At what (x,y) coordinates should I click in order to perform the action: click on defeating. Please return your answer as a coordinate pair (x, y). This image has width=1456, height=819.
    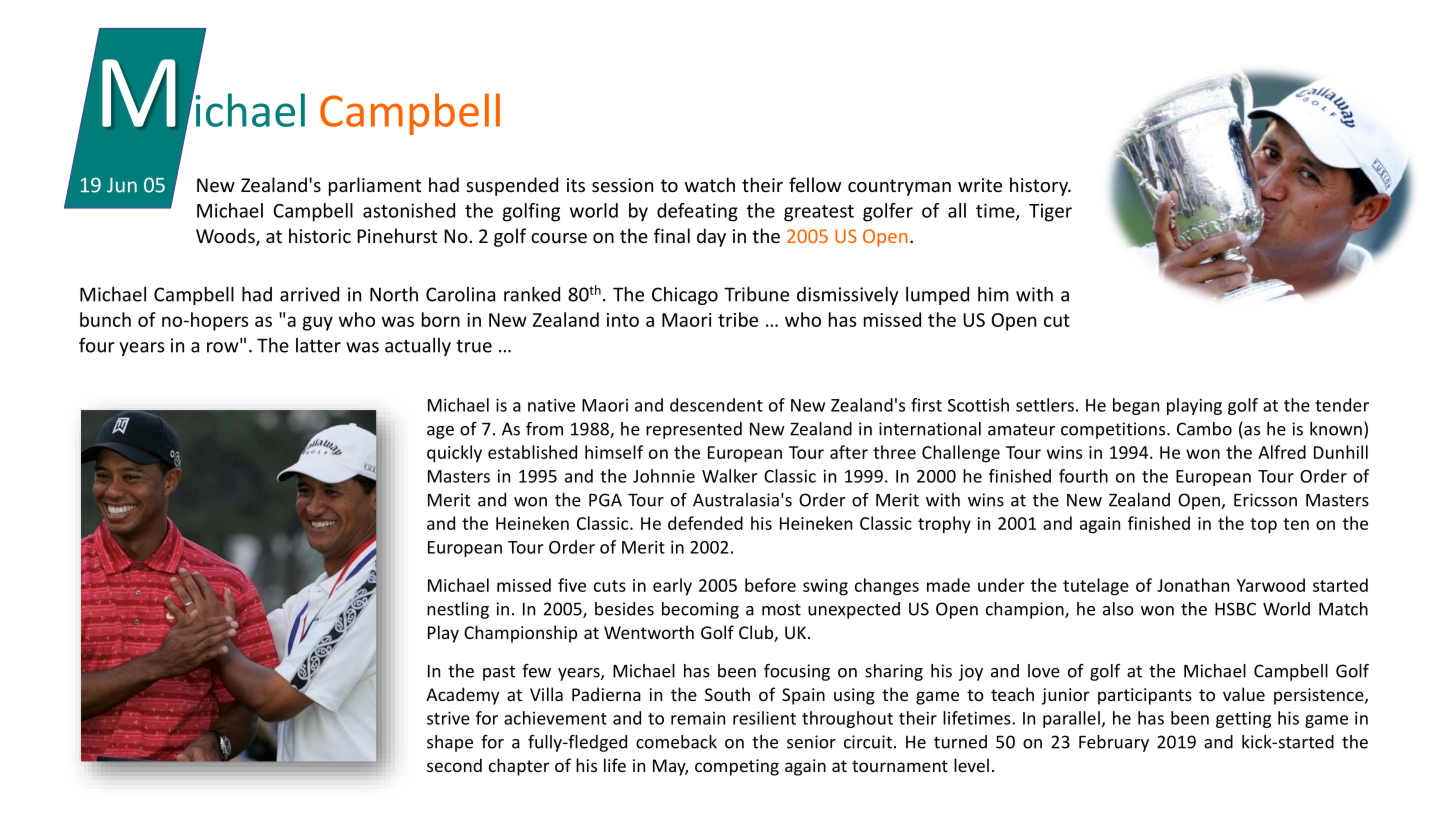
    Looking at the image, I should click on (697, 212).
